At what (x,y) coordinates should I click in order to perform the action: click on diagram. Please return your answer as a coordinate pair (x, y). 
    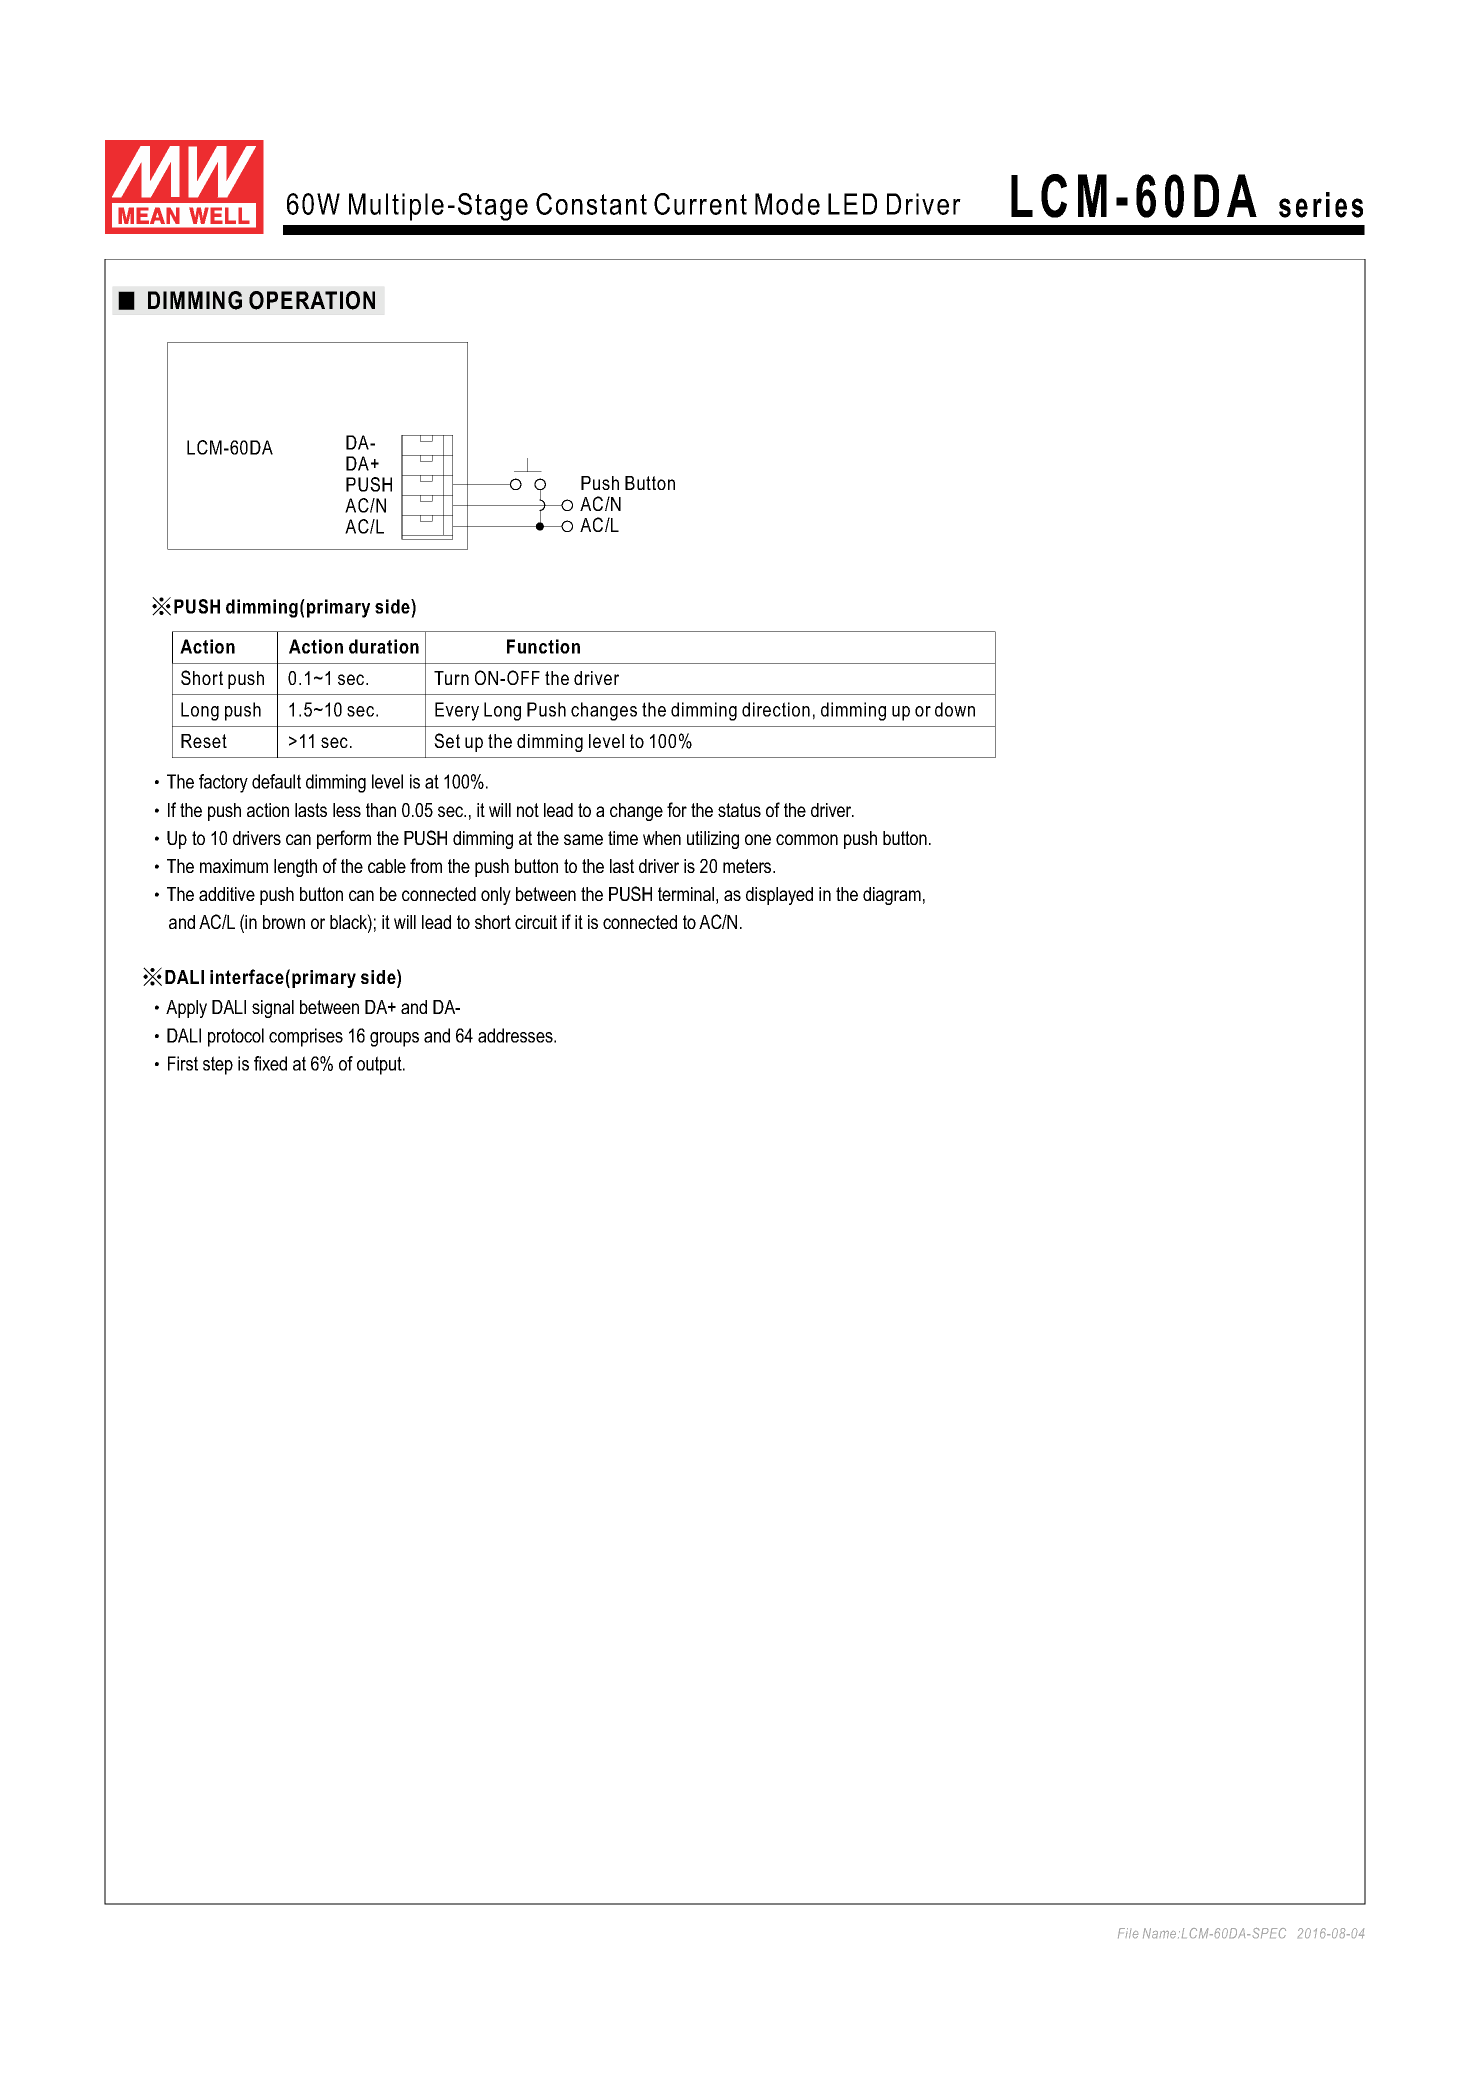
    Looking at the image, I should click on (892, 896).
